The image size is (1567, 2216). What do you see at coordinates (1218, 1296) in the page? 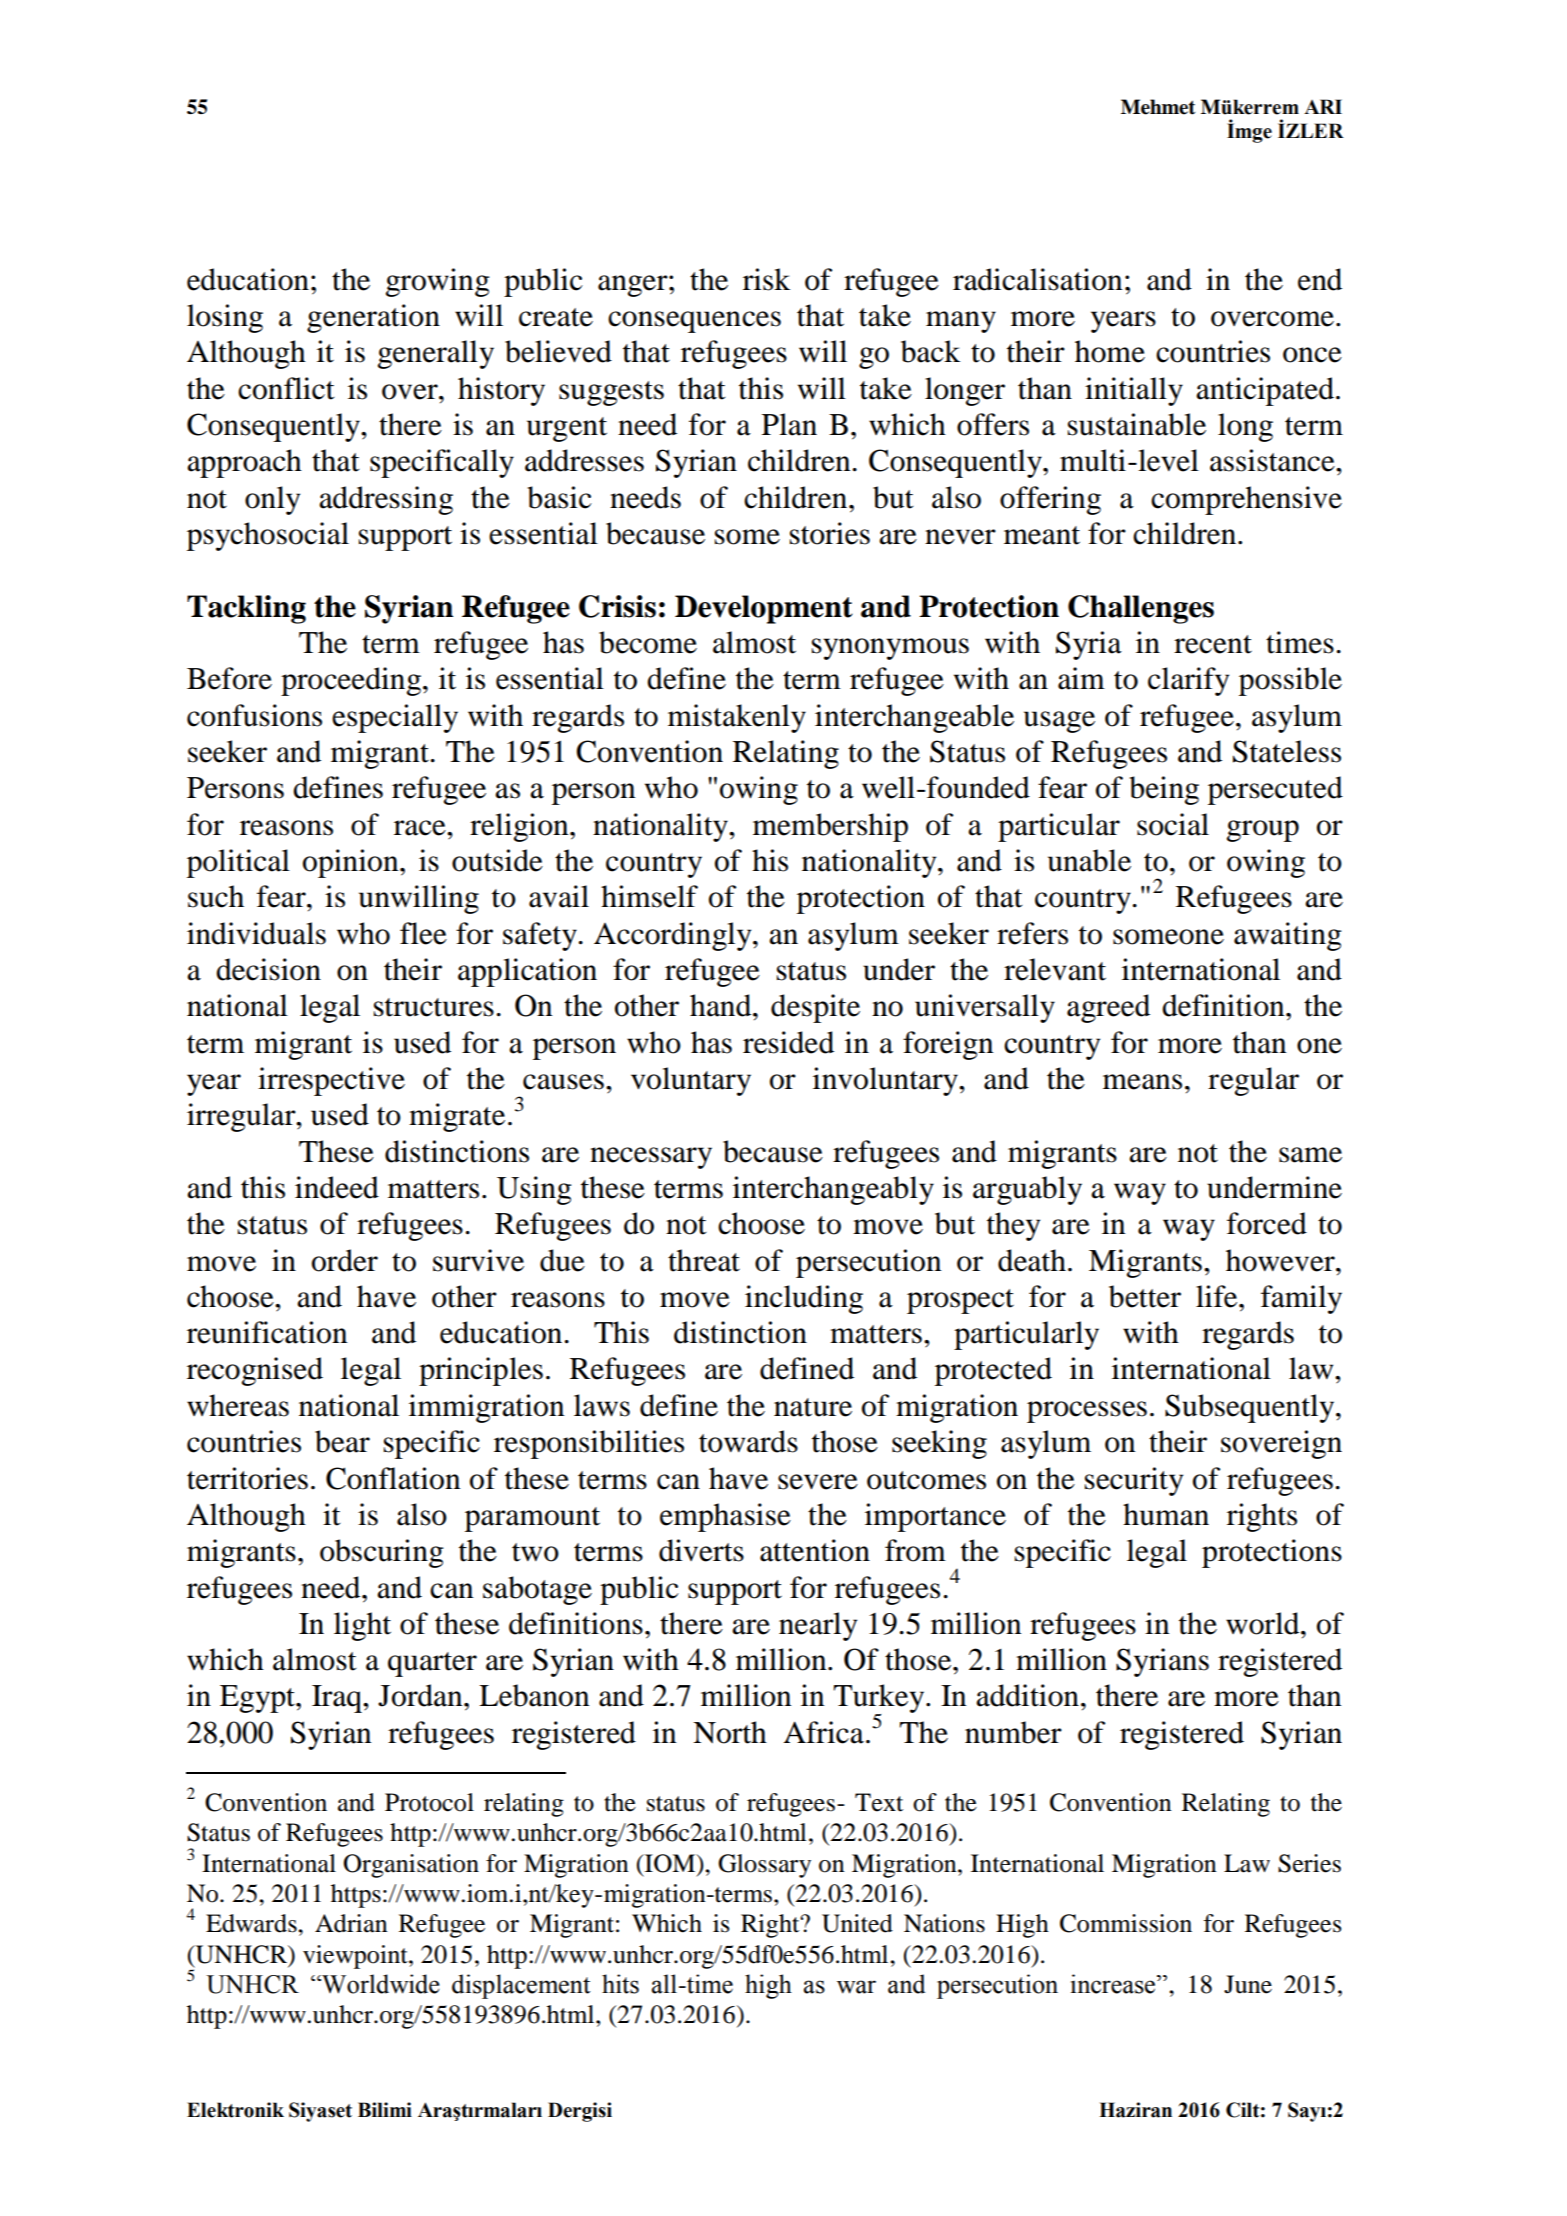
I see `life` at bounding box center [1218, 1296].
